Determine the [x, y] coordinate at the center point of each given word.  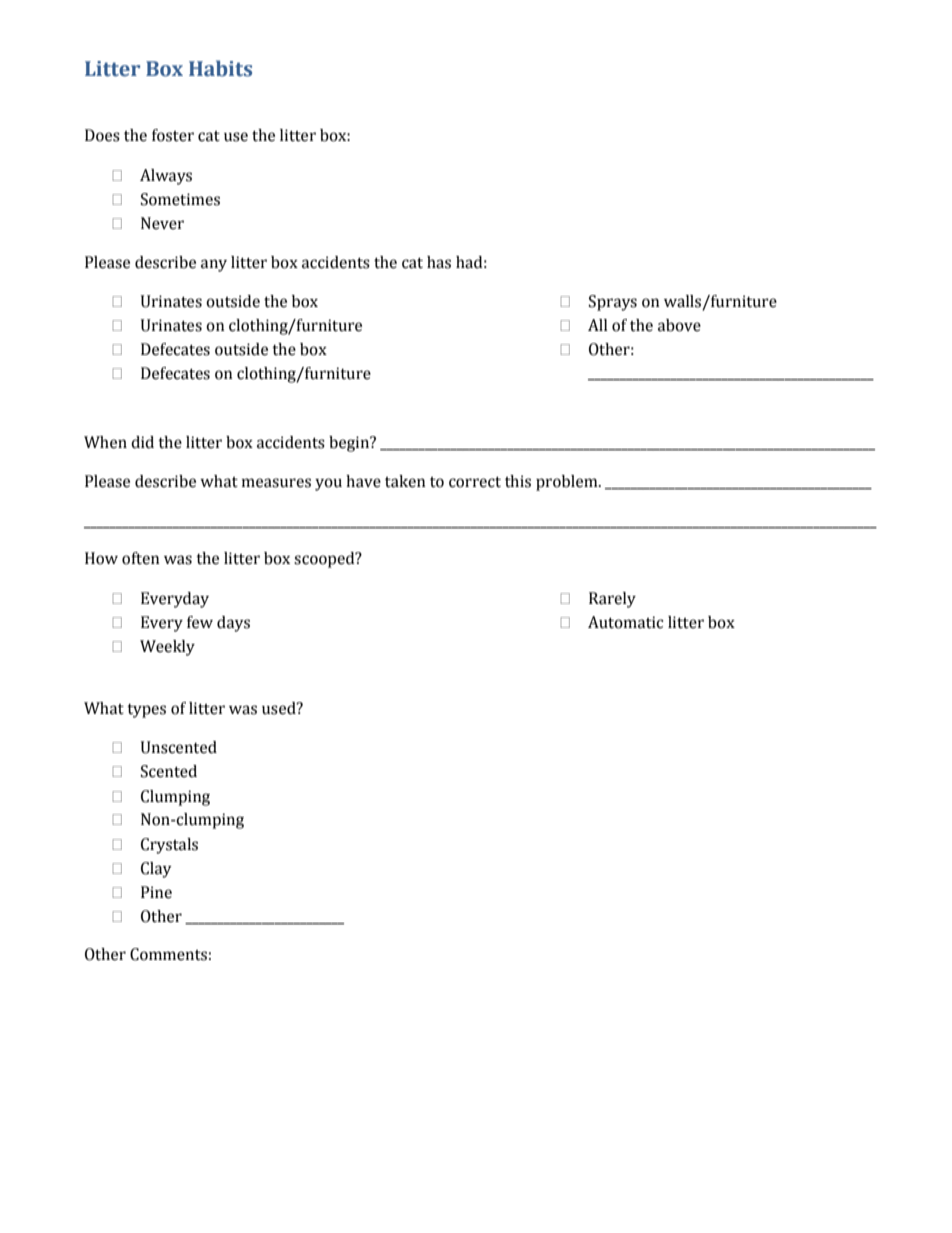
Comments [168, 954]
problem [568, 483]
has [439, 262]
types [146, 711]
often [141, 558]
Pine [156, 892]
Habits [220, 68]
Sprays [613, 303]
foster [173, 135]
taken [405, 481]
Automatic [625, 622]
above [679, 325]
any [214, 265]
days [233, 624]
